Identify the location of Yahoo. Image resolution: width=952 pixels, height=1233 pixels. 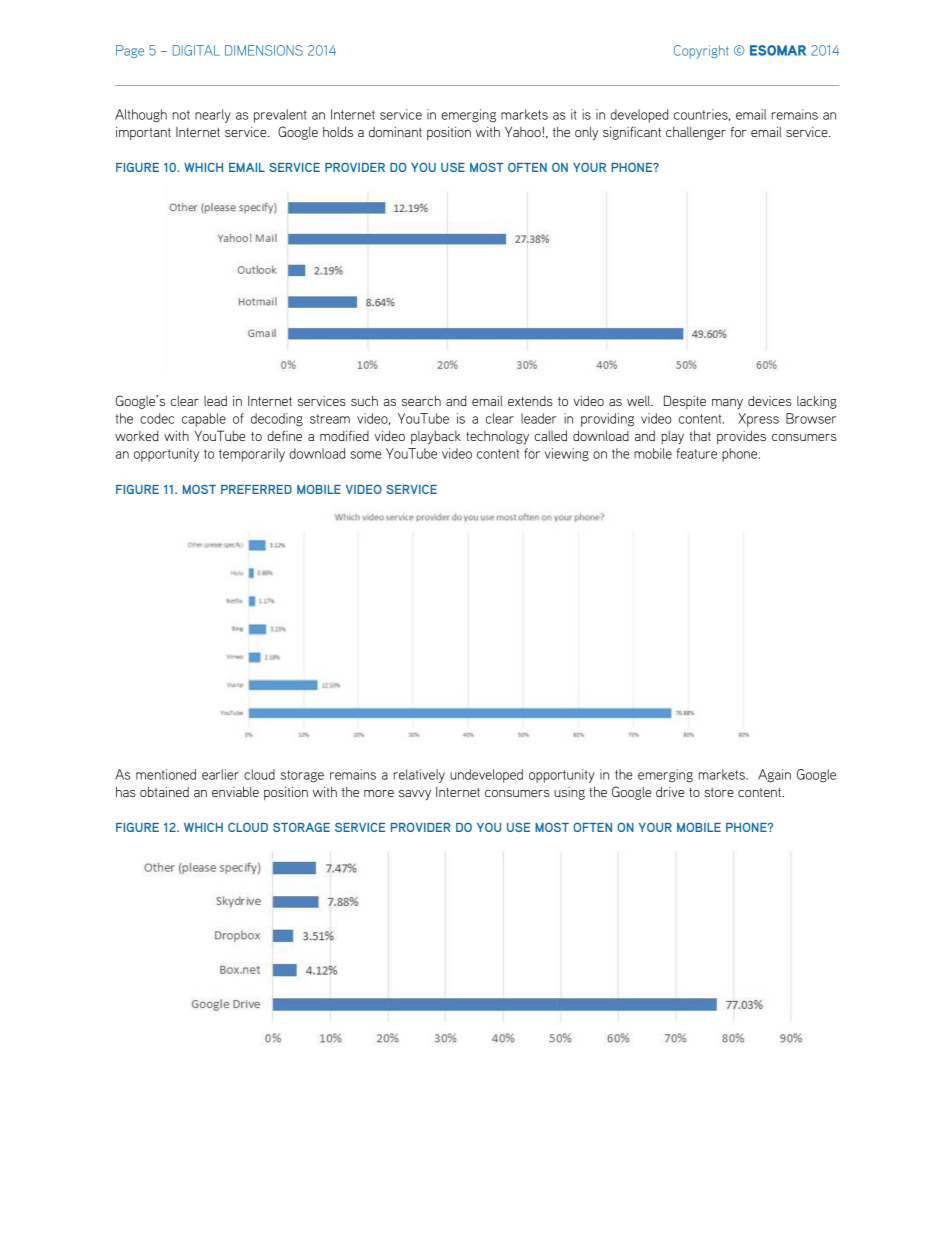
(523, 132).
